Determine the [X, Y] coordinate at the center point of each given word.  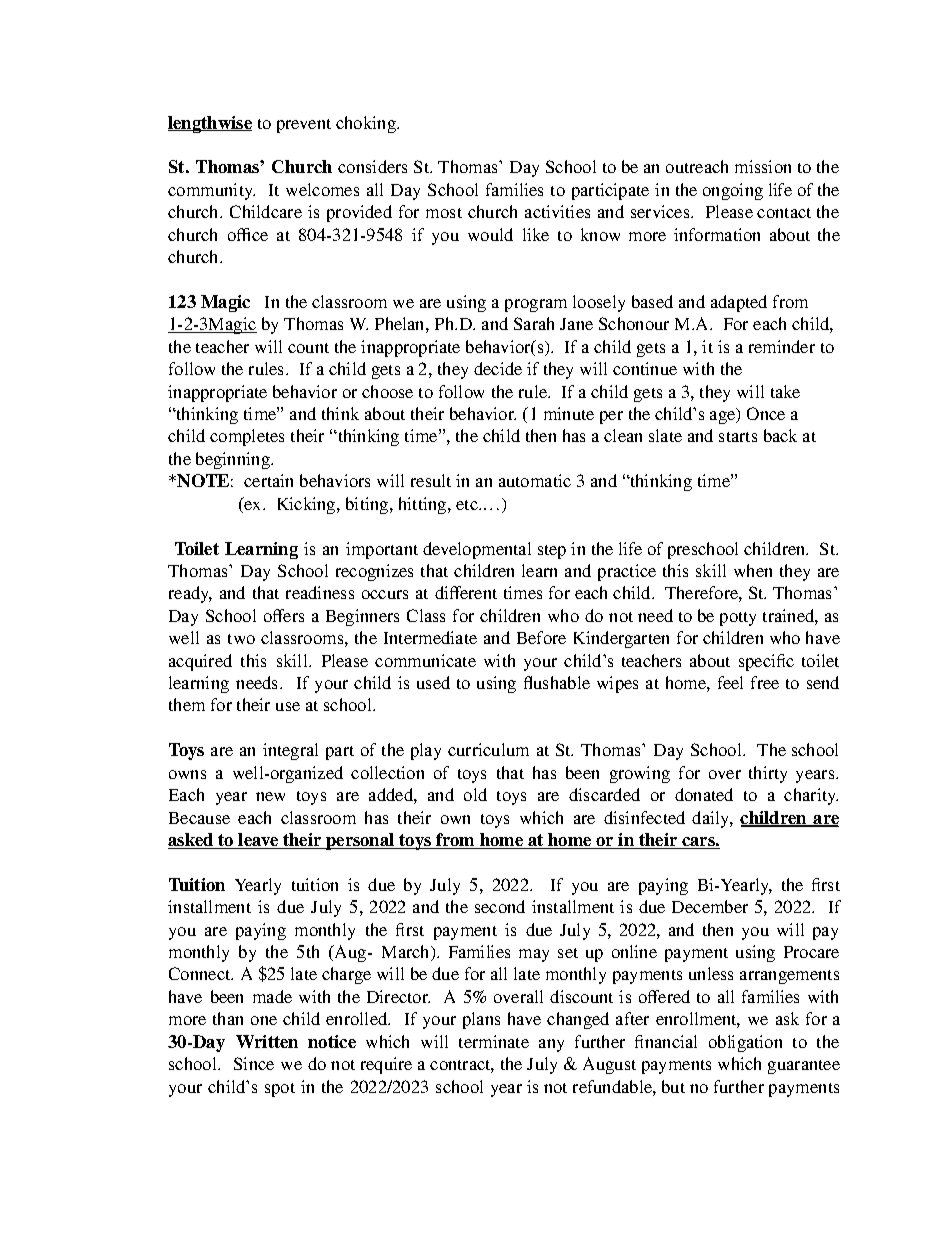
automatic [535, 480]
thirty [768, 774]
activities [557, 211]
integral [290, 751]
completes [247, 437]
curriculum [488, 749]
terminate [494, 1041]
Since [254, 1063]
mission [763, 166]
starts [738, 437]
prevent [304, 126]
